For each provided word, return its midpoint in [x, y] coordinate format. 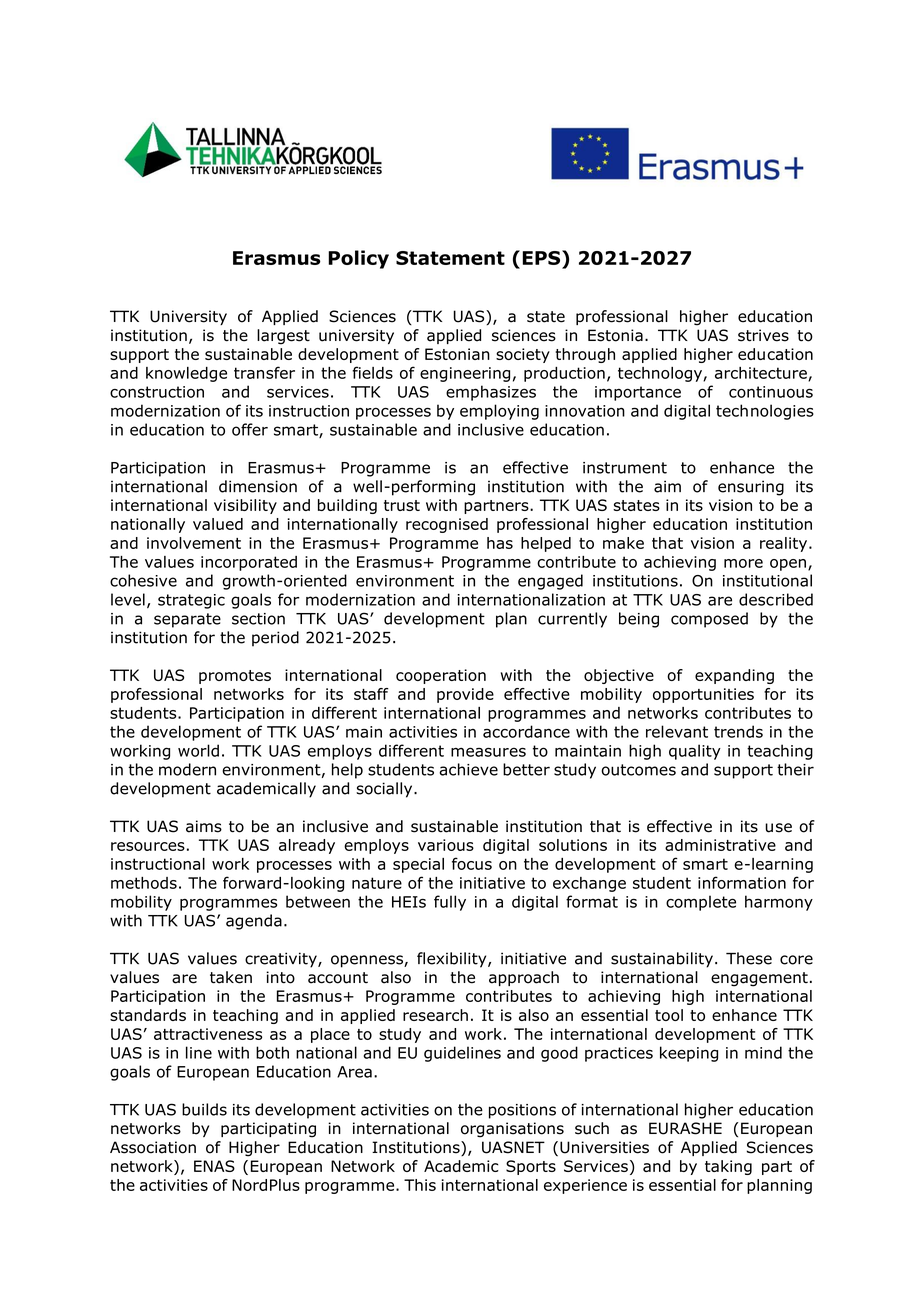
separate [187, 620]
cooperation [441, 676]
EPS [542, 257]
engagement [759, 979]
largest [283, 337]
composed [709, 620]
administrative [720, 845]
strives [763, 335]
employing [499, 412]
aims [204, 826]
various [446, 845]
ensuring [751, 488]
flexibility [453, 960]
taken [231, 977]
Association [153, 1147]
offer [250, 429]
